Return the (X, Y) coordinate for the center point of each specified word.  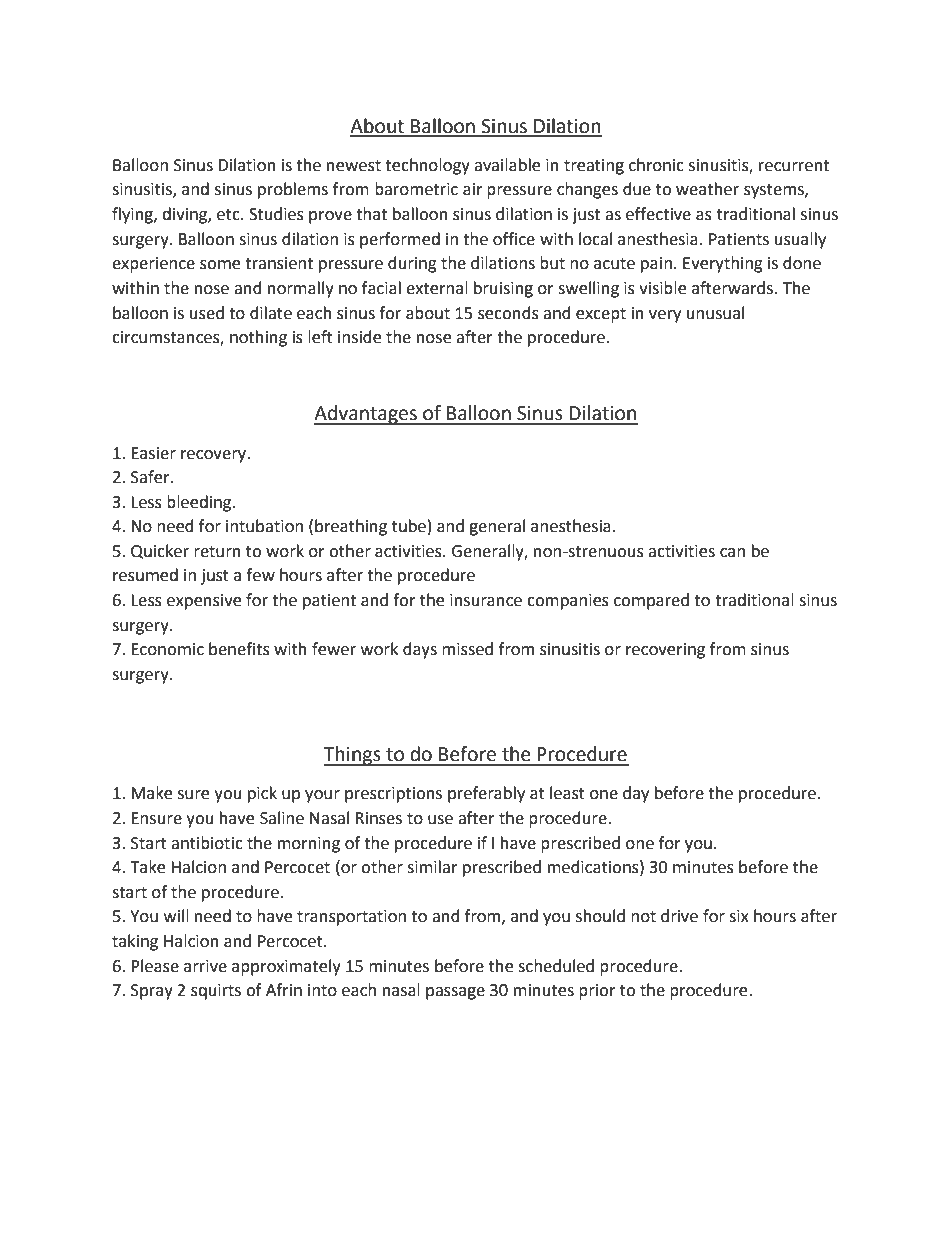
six (739, 916)
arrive (205, 966)
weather (707, 189)
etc (229, 215)
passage (455, 993)
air (473, 189)
